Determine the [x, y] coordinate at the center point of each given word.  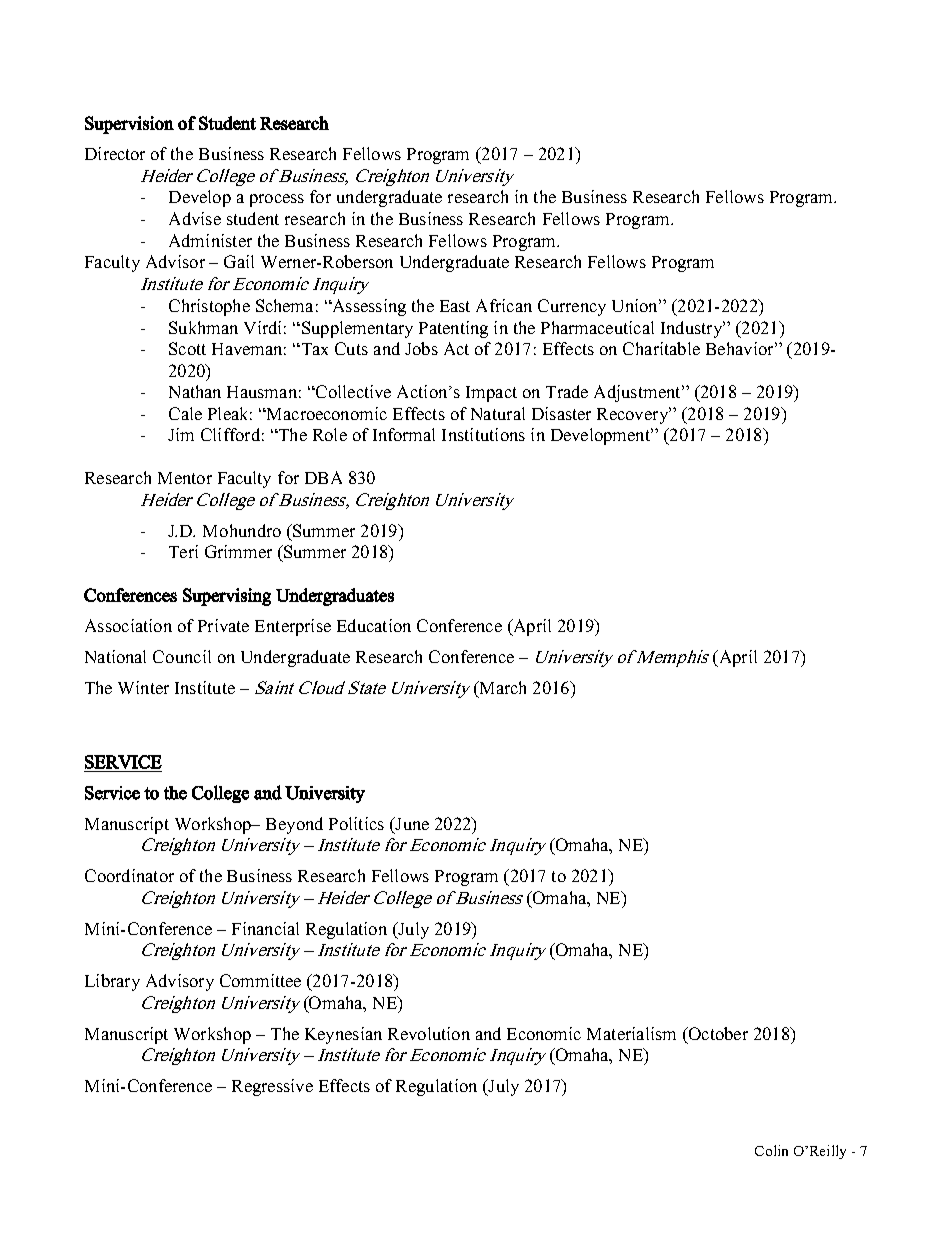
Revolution [429, 1033]
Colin [771, 1150]
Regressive [272, 1087]
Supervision [129, 125]
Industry [692, 329]
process [277, 200]
